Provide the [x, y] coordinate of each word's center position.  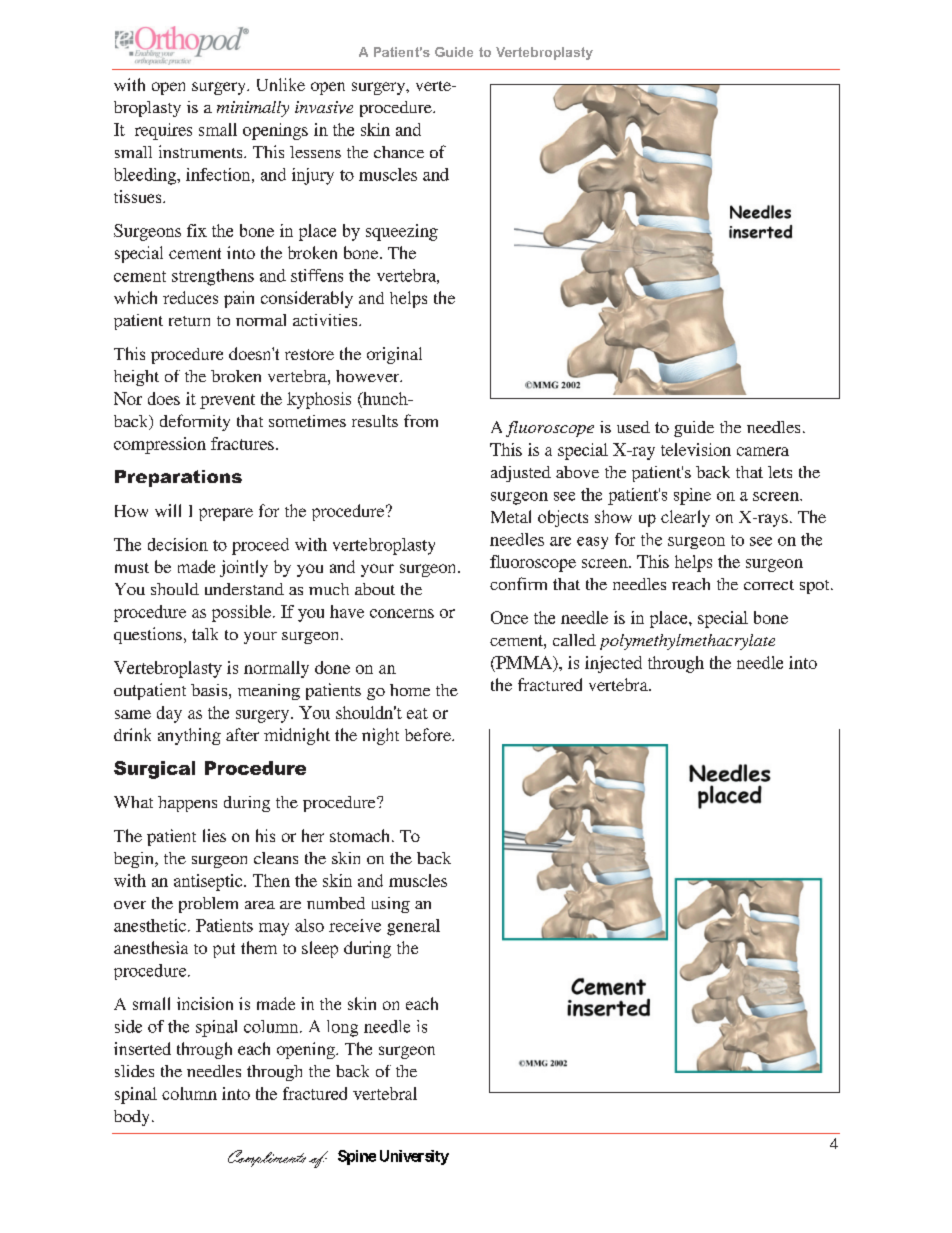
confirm [518, 583]
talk [205, 634]
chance [399, 152]
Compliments [267, 1158]
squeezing [402, 232]
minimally [253, 109]
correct [769, 585]
